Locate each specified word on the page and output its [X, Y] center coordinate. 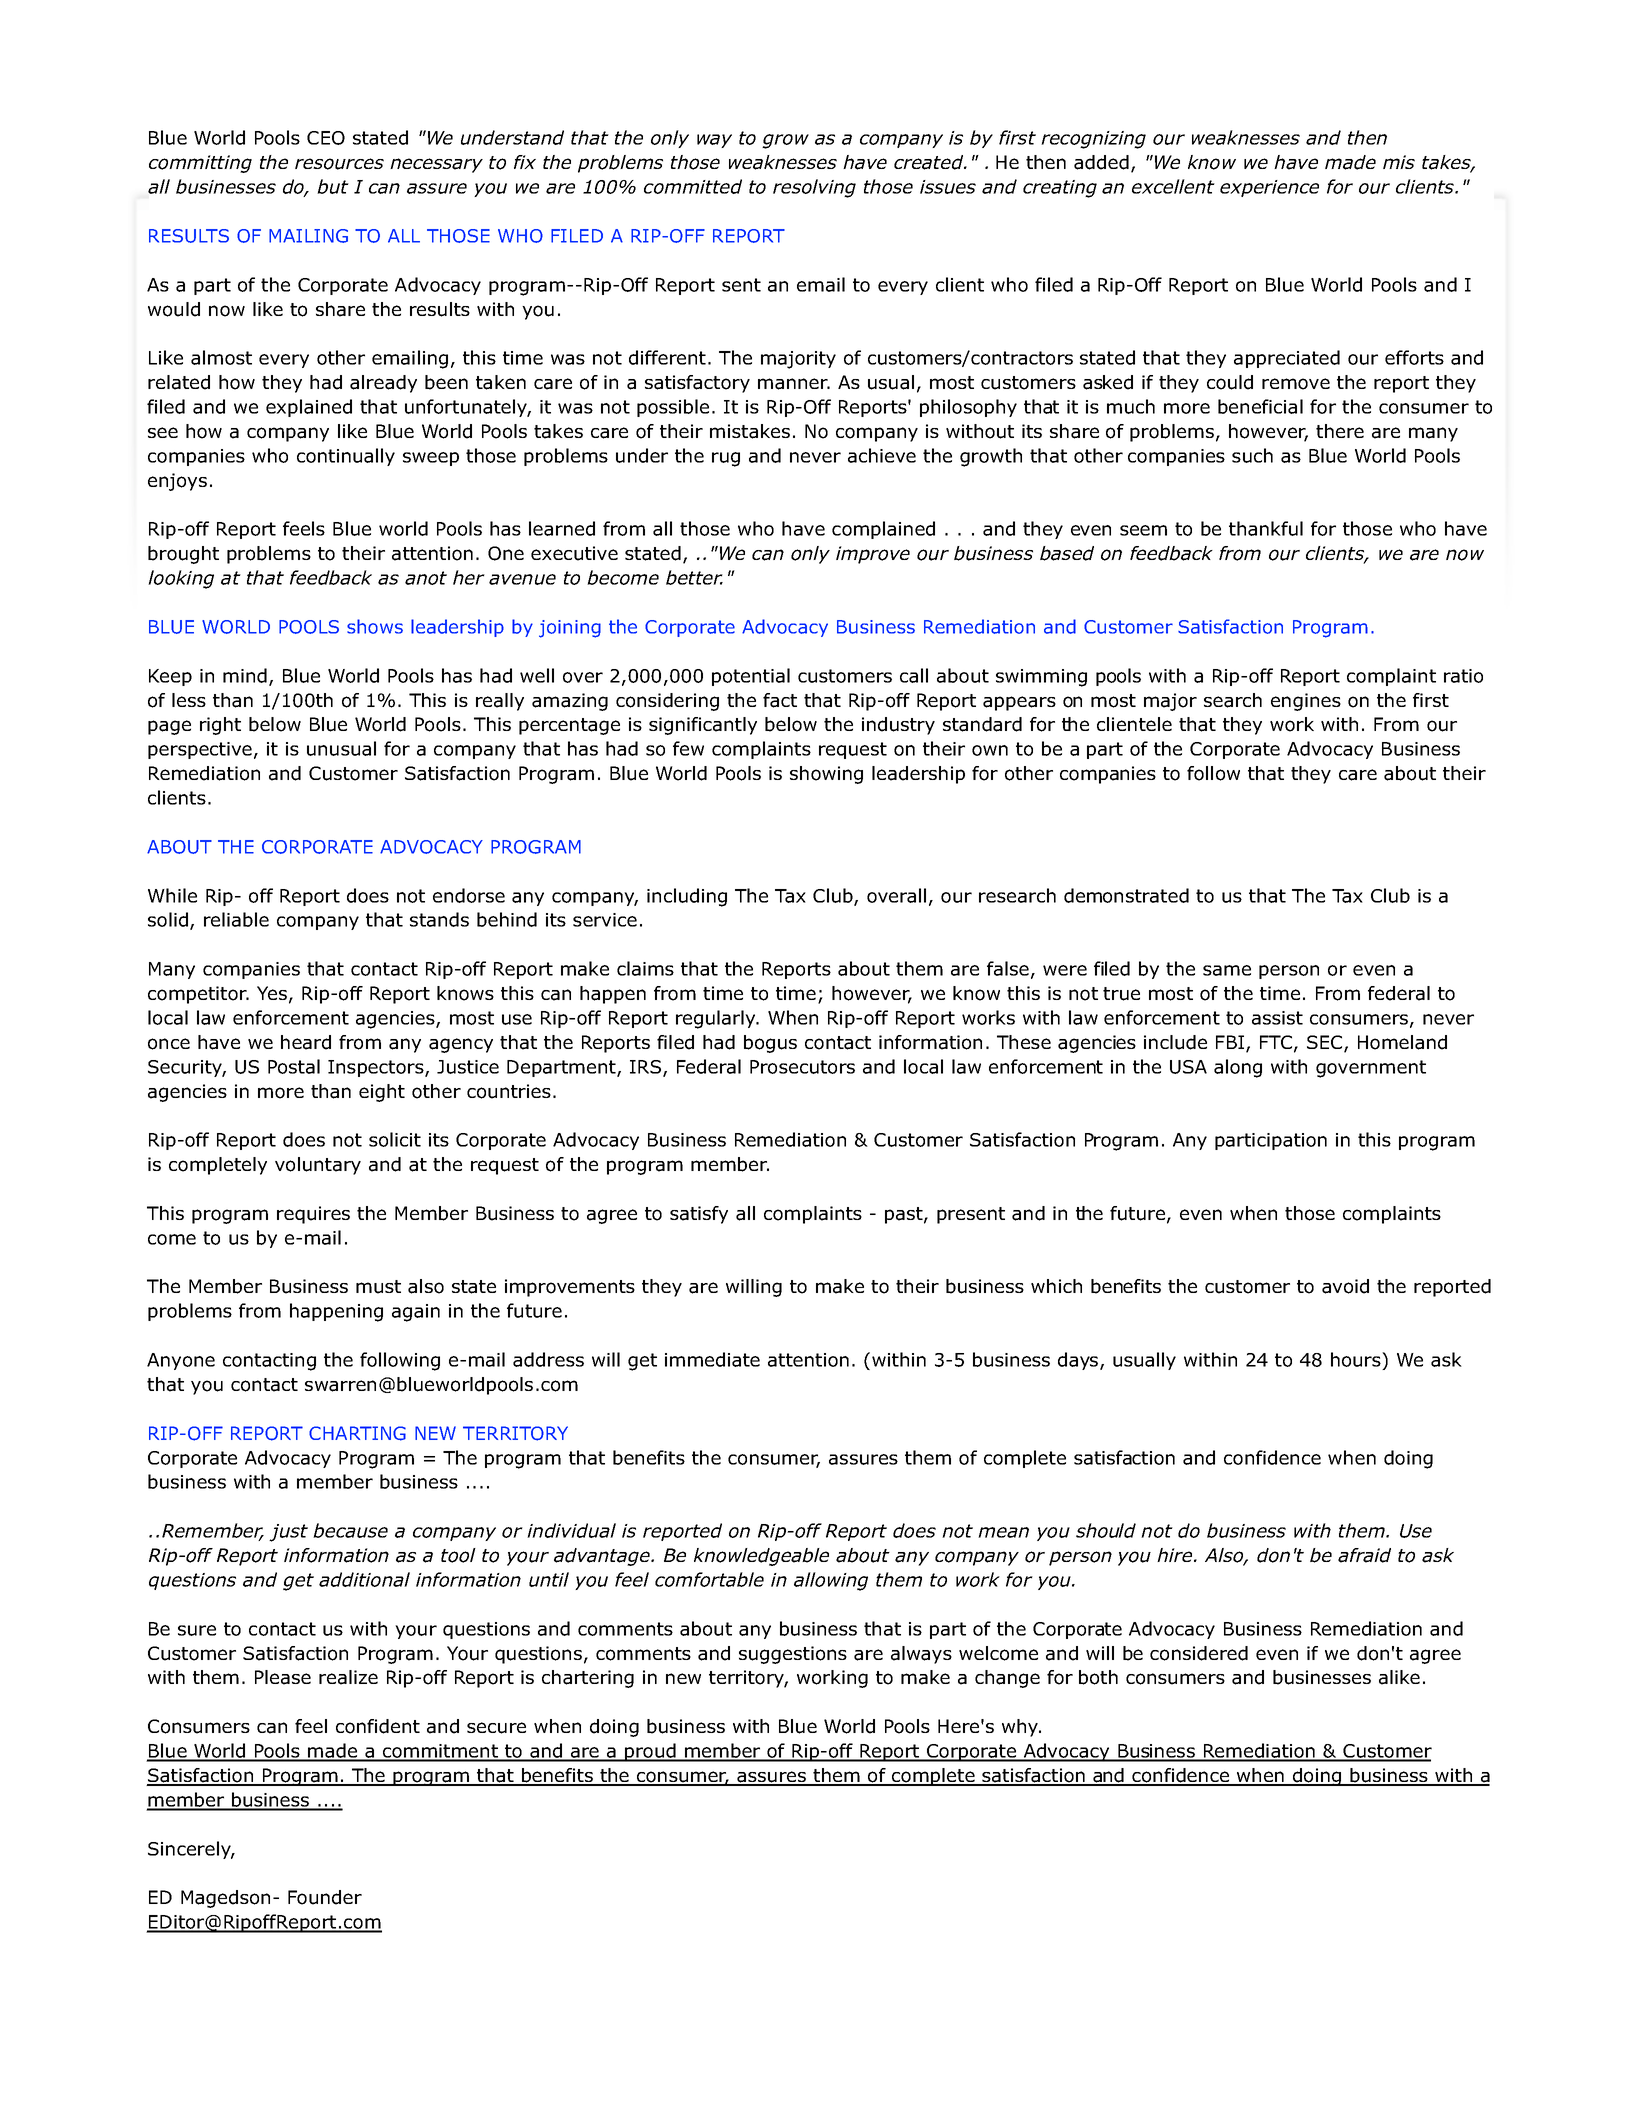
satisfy [699, 1215]
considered [1199, 1653]
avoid [1345, 1286]
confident [378, 1726]
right [220, 726]
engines [1306, 702]
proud [650, 1752]
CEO [326, 138]
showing [826, 775]
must [378, 1287]
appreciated [1287, 359]
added [1101, 162]
